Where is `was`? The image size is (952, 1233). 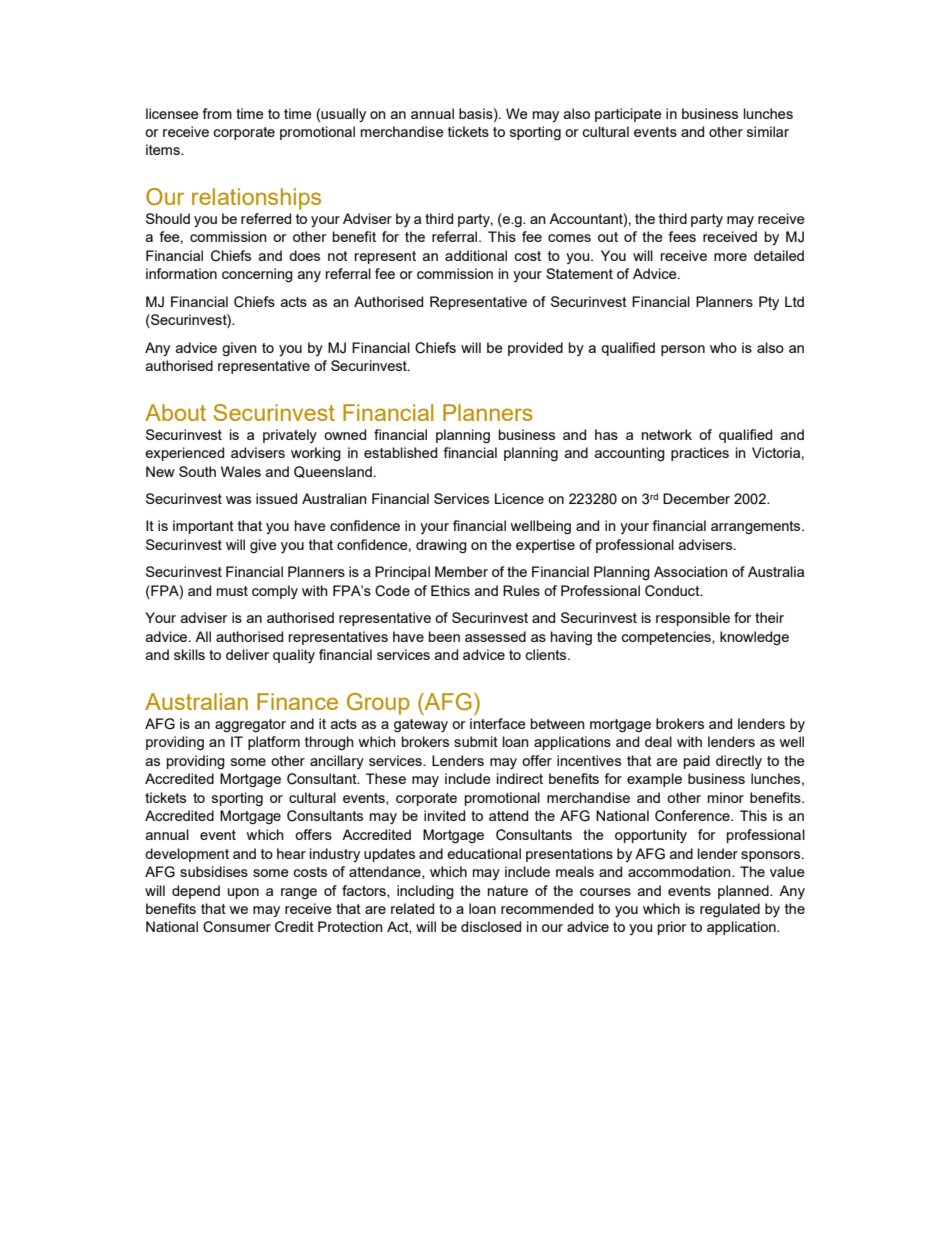
was is located at coordinates (238, 500).
